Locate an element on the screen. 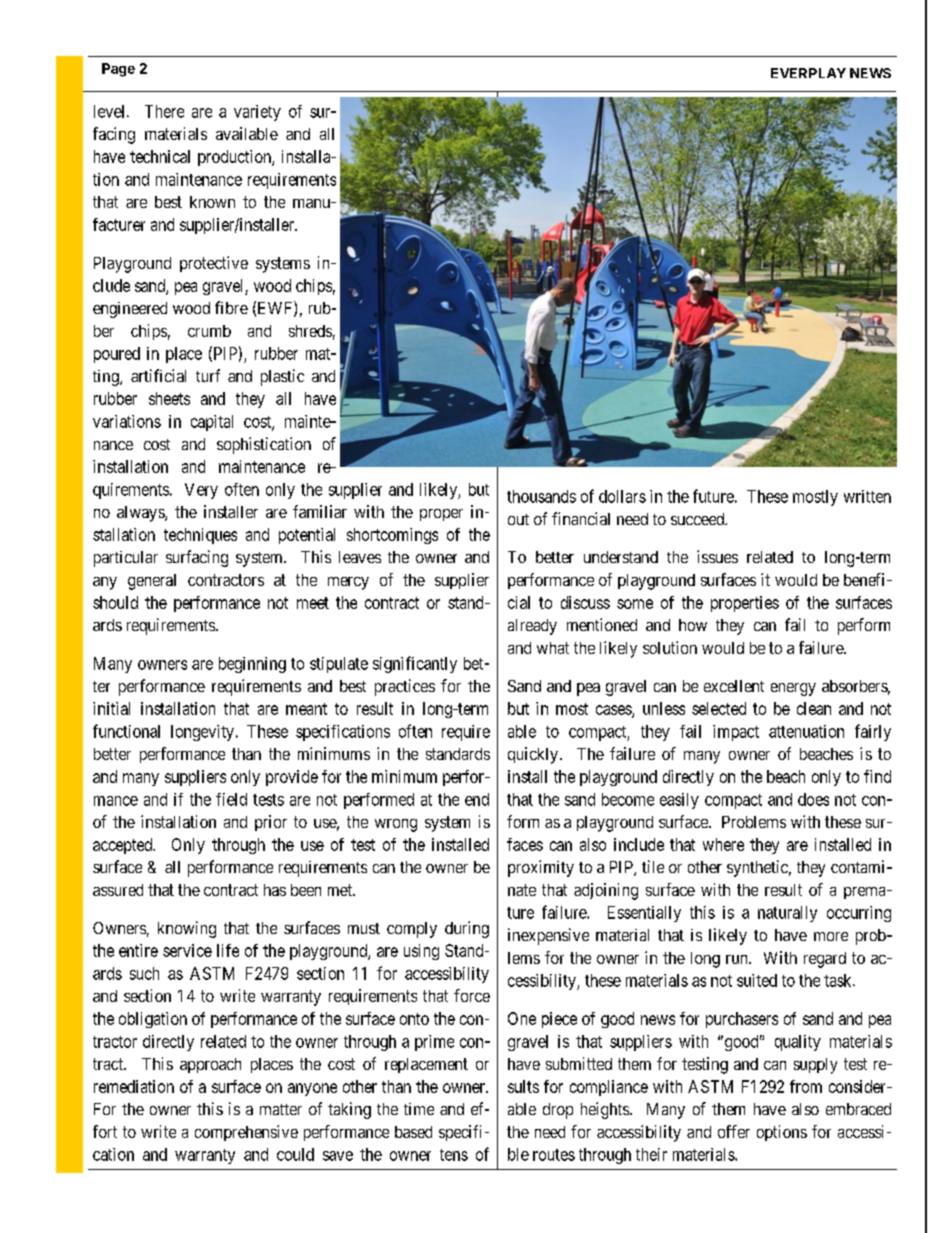 This screenshot has height=1233, width=952. shreds is located at coordinates (310, 331).
